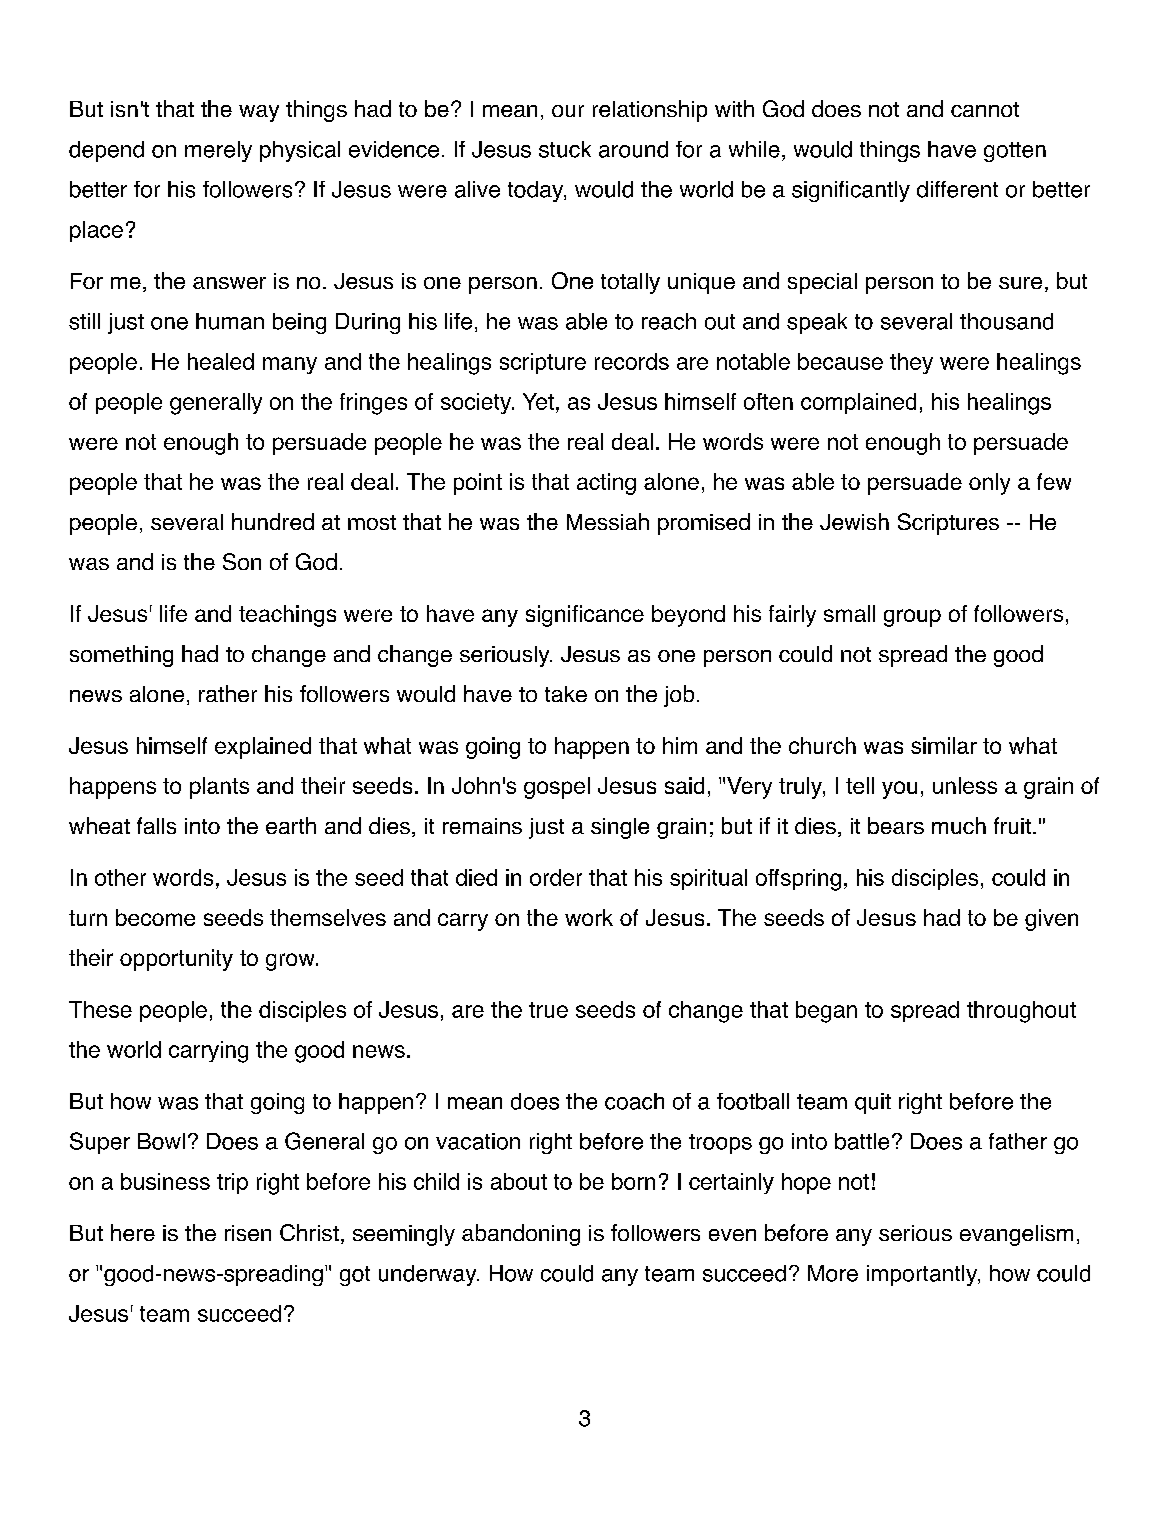 This image has height=1514, width=1170. Describe the element at coordinates (221, 361) in the image. I see `healed` at that location.
